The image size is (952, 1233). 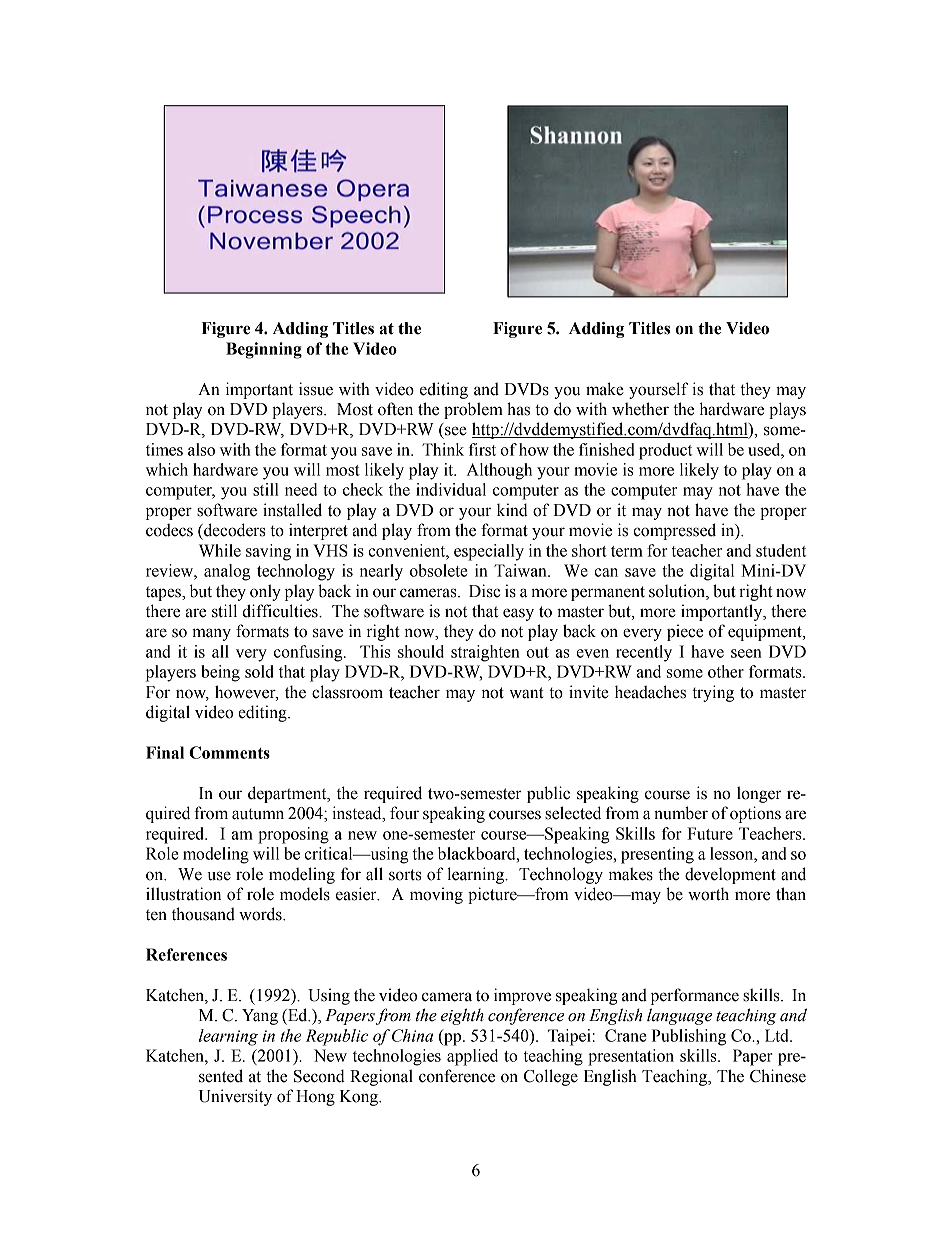 I want to click on especially, so click(x=489, y=552).
